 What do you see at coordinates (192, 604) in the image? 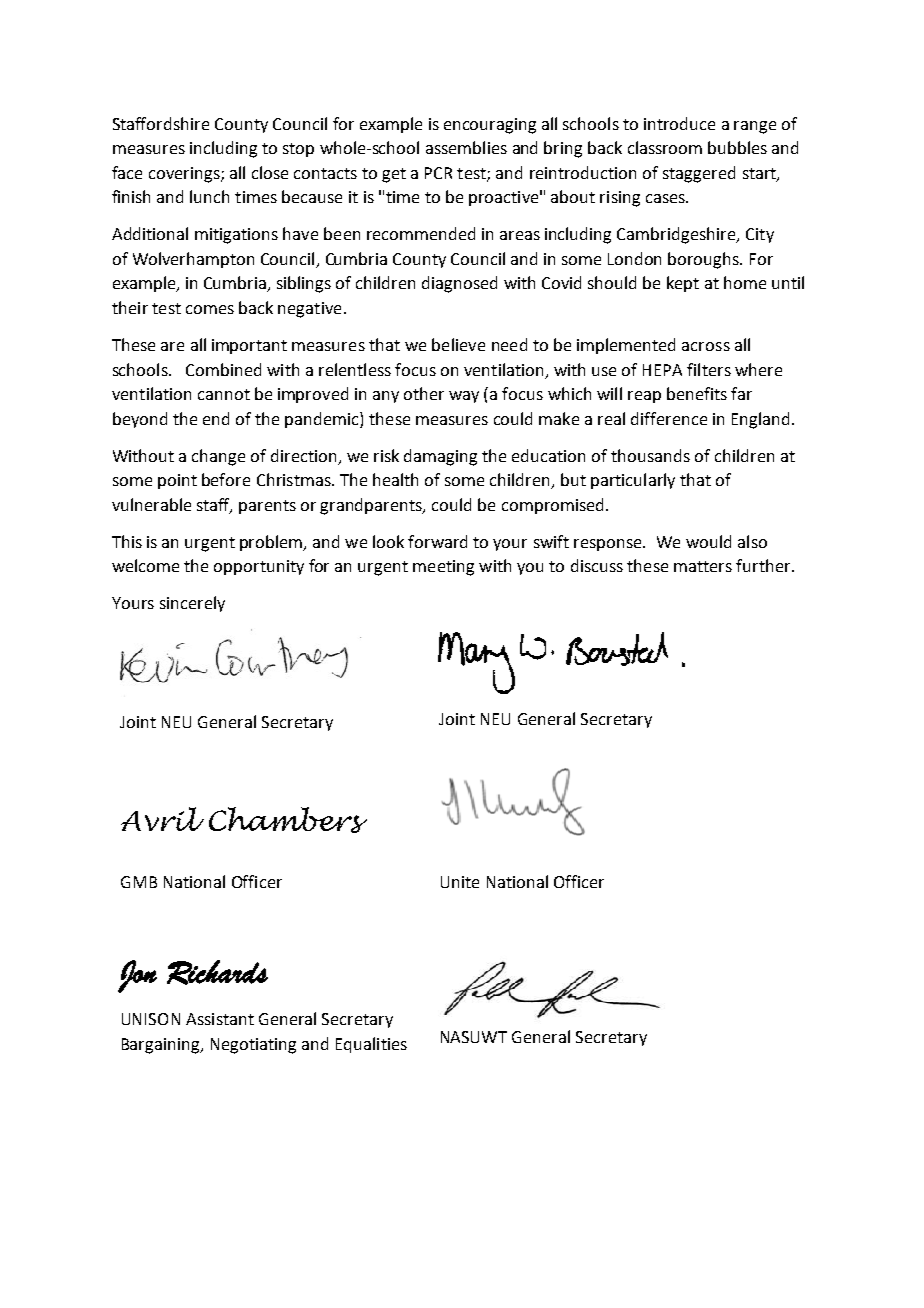
I see `sincerely` at bounding box center [192, 604].
